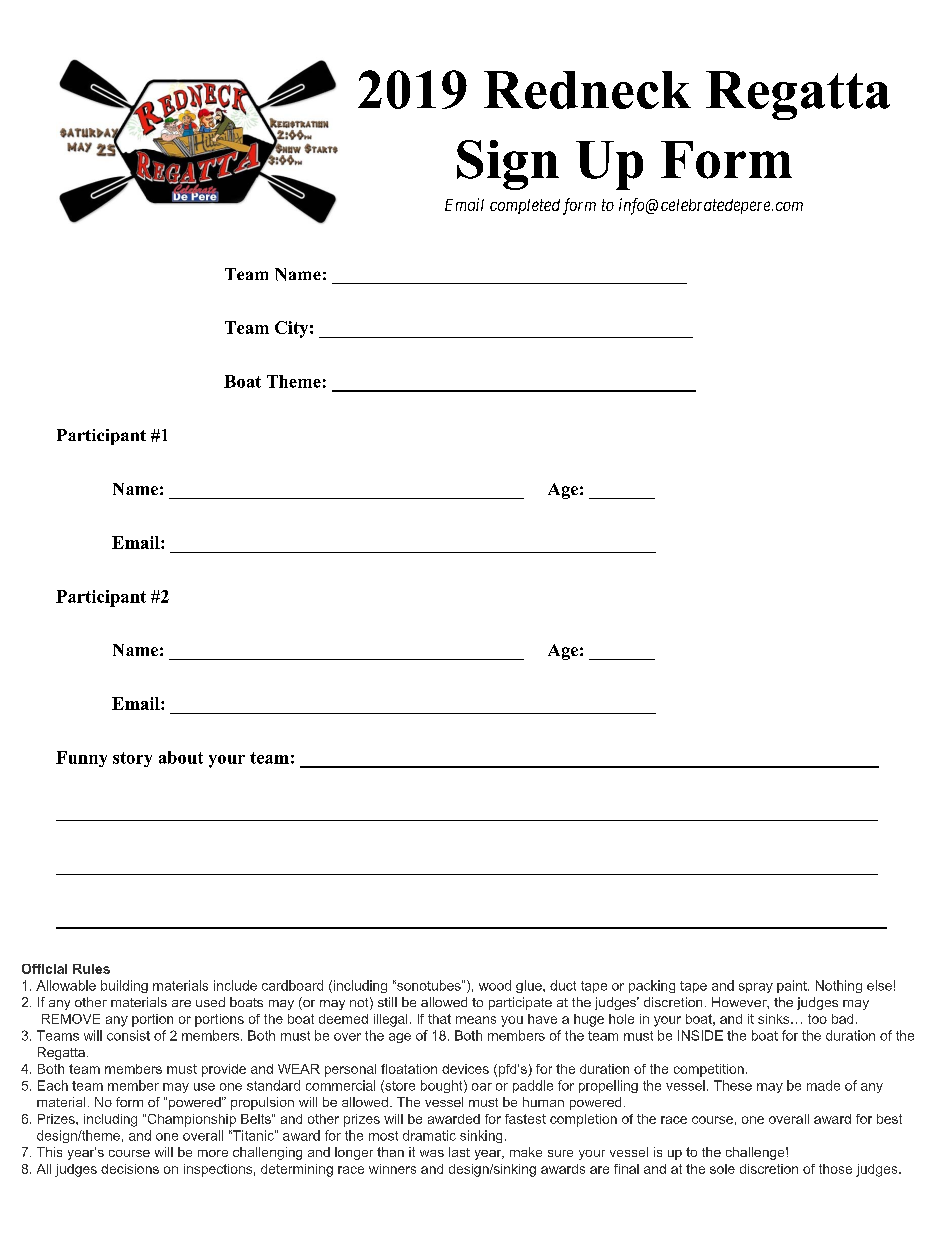 This screenshot has height=1233, width=952. I want to click on about, so click(181, 757).
